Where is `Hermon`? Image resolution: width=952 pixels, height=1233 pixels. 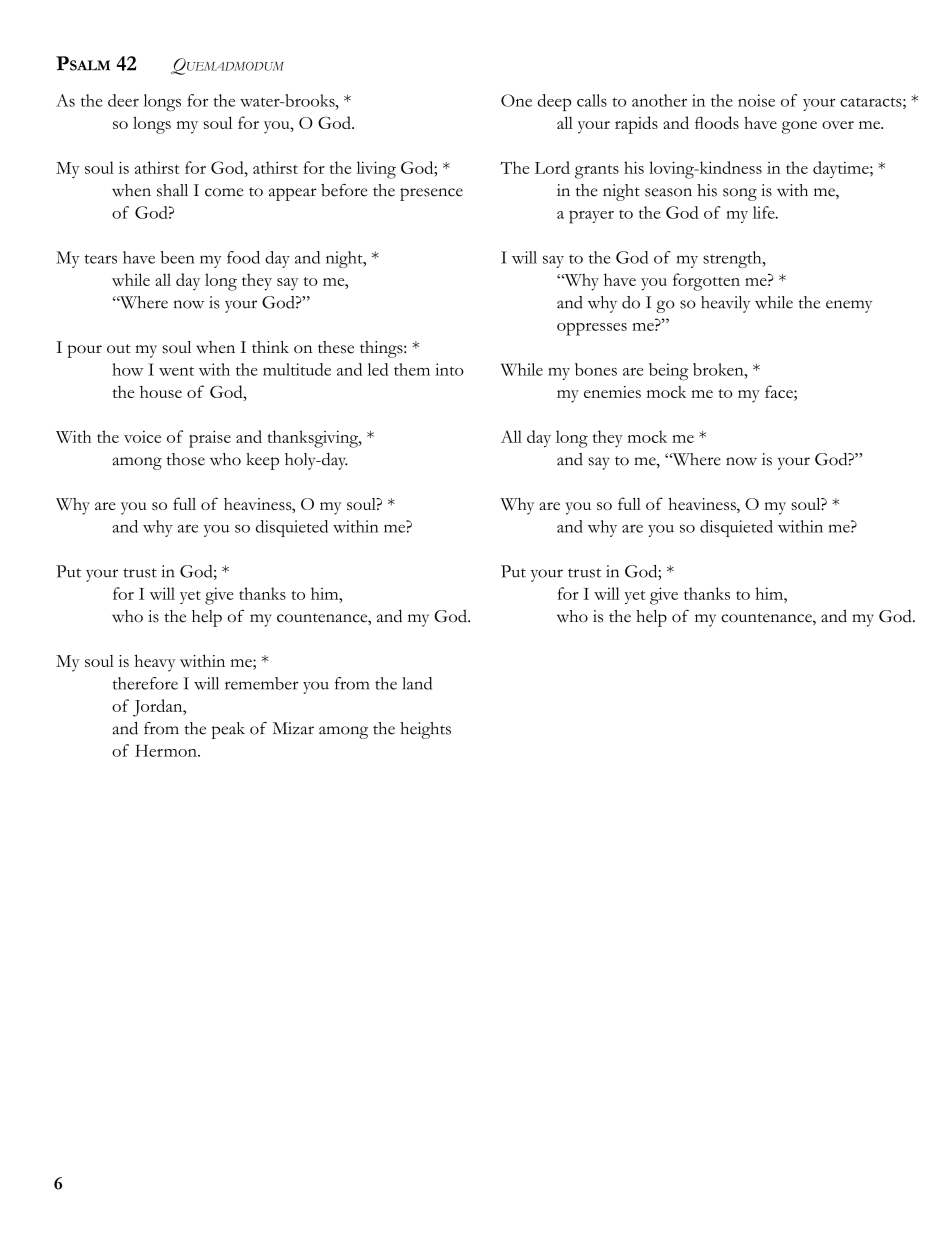 Hermon is located at coordinates (167, 750).
